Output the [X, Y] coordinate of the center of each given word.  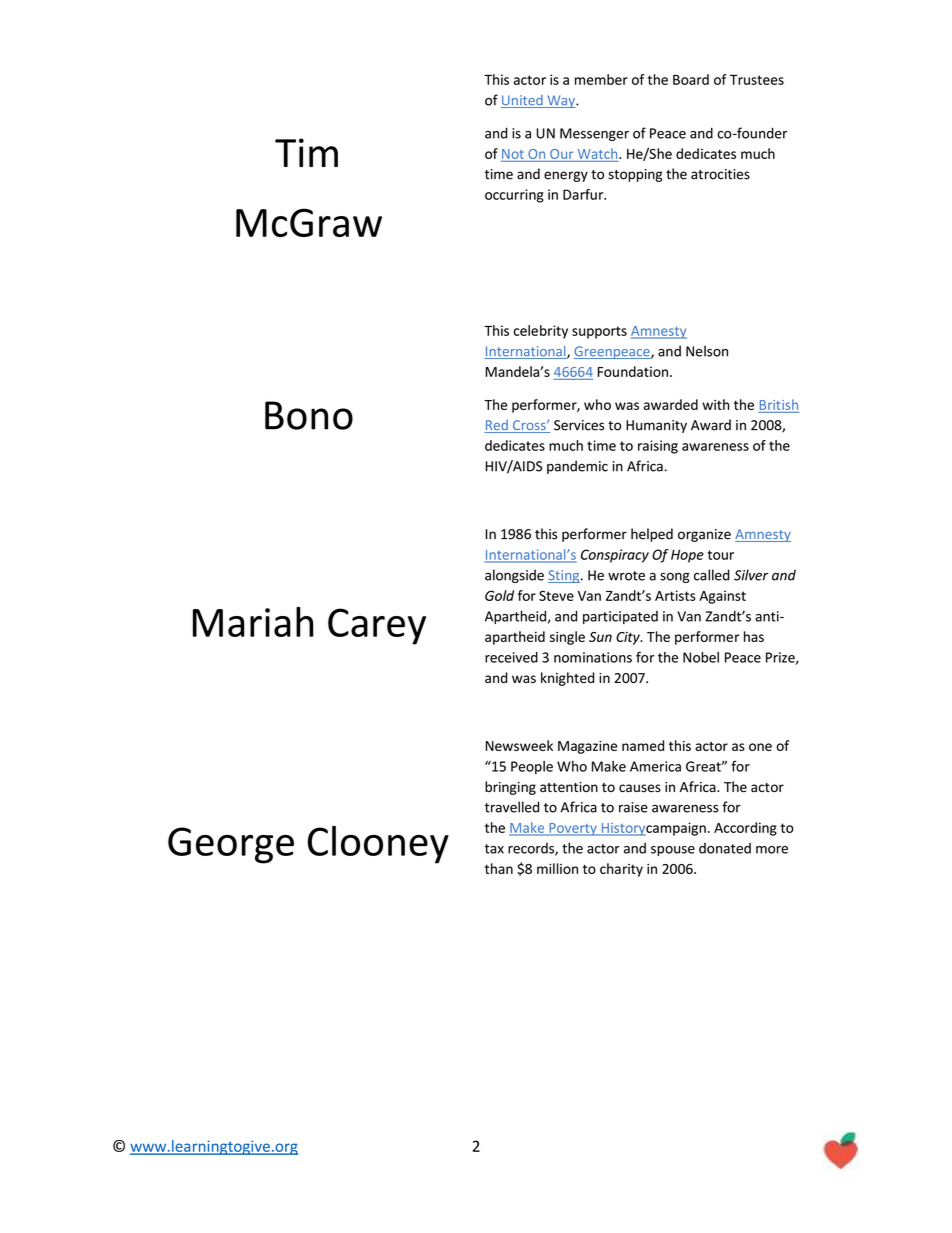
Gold [499, 595]
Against [722, 597]
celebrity [541, 332]
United [523, 101]
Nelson [707, 351]
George [231, 845]
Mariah [253, 622]
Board [691, 79]
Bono [309, 415]
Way [561, 101]
